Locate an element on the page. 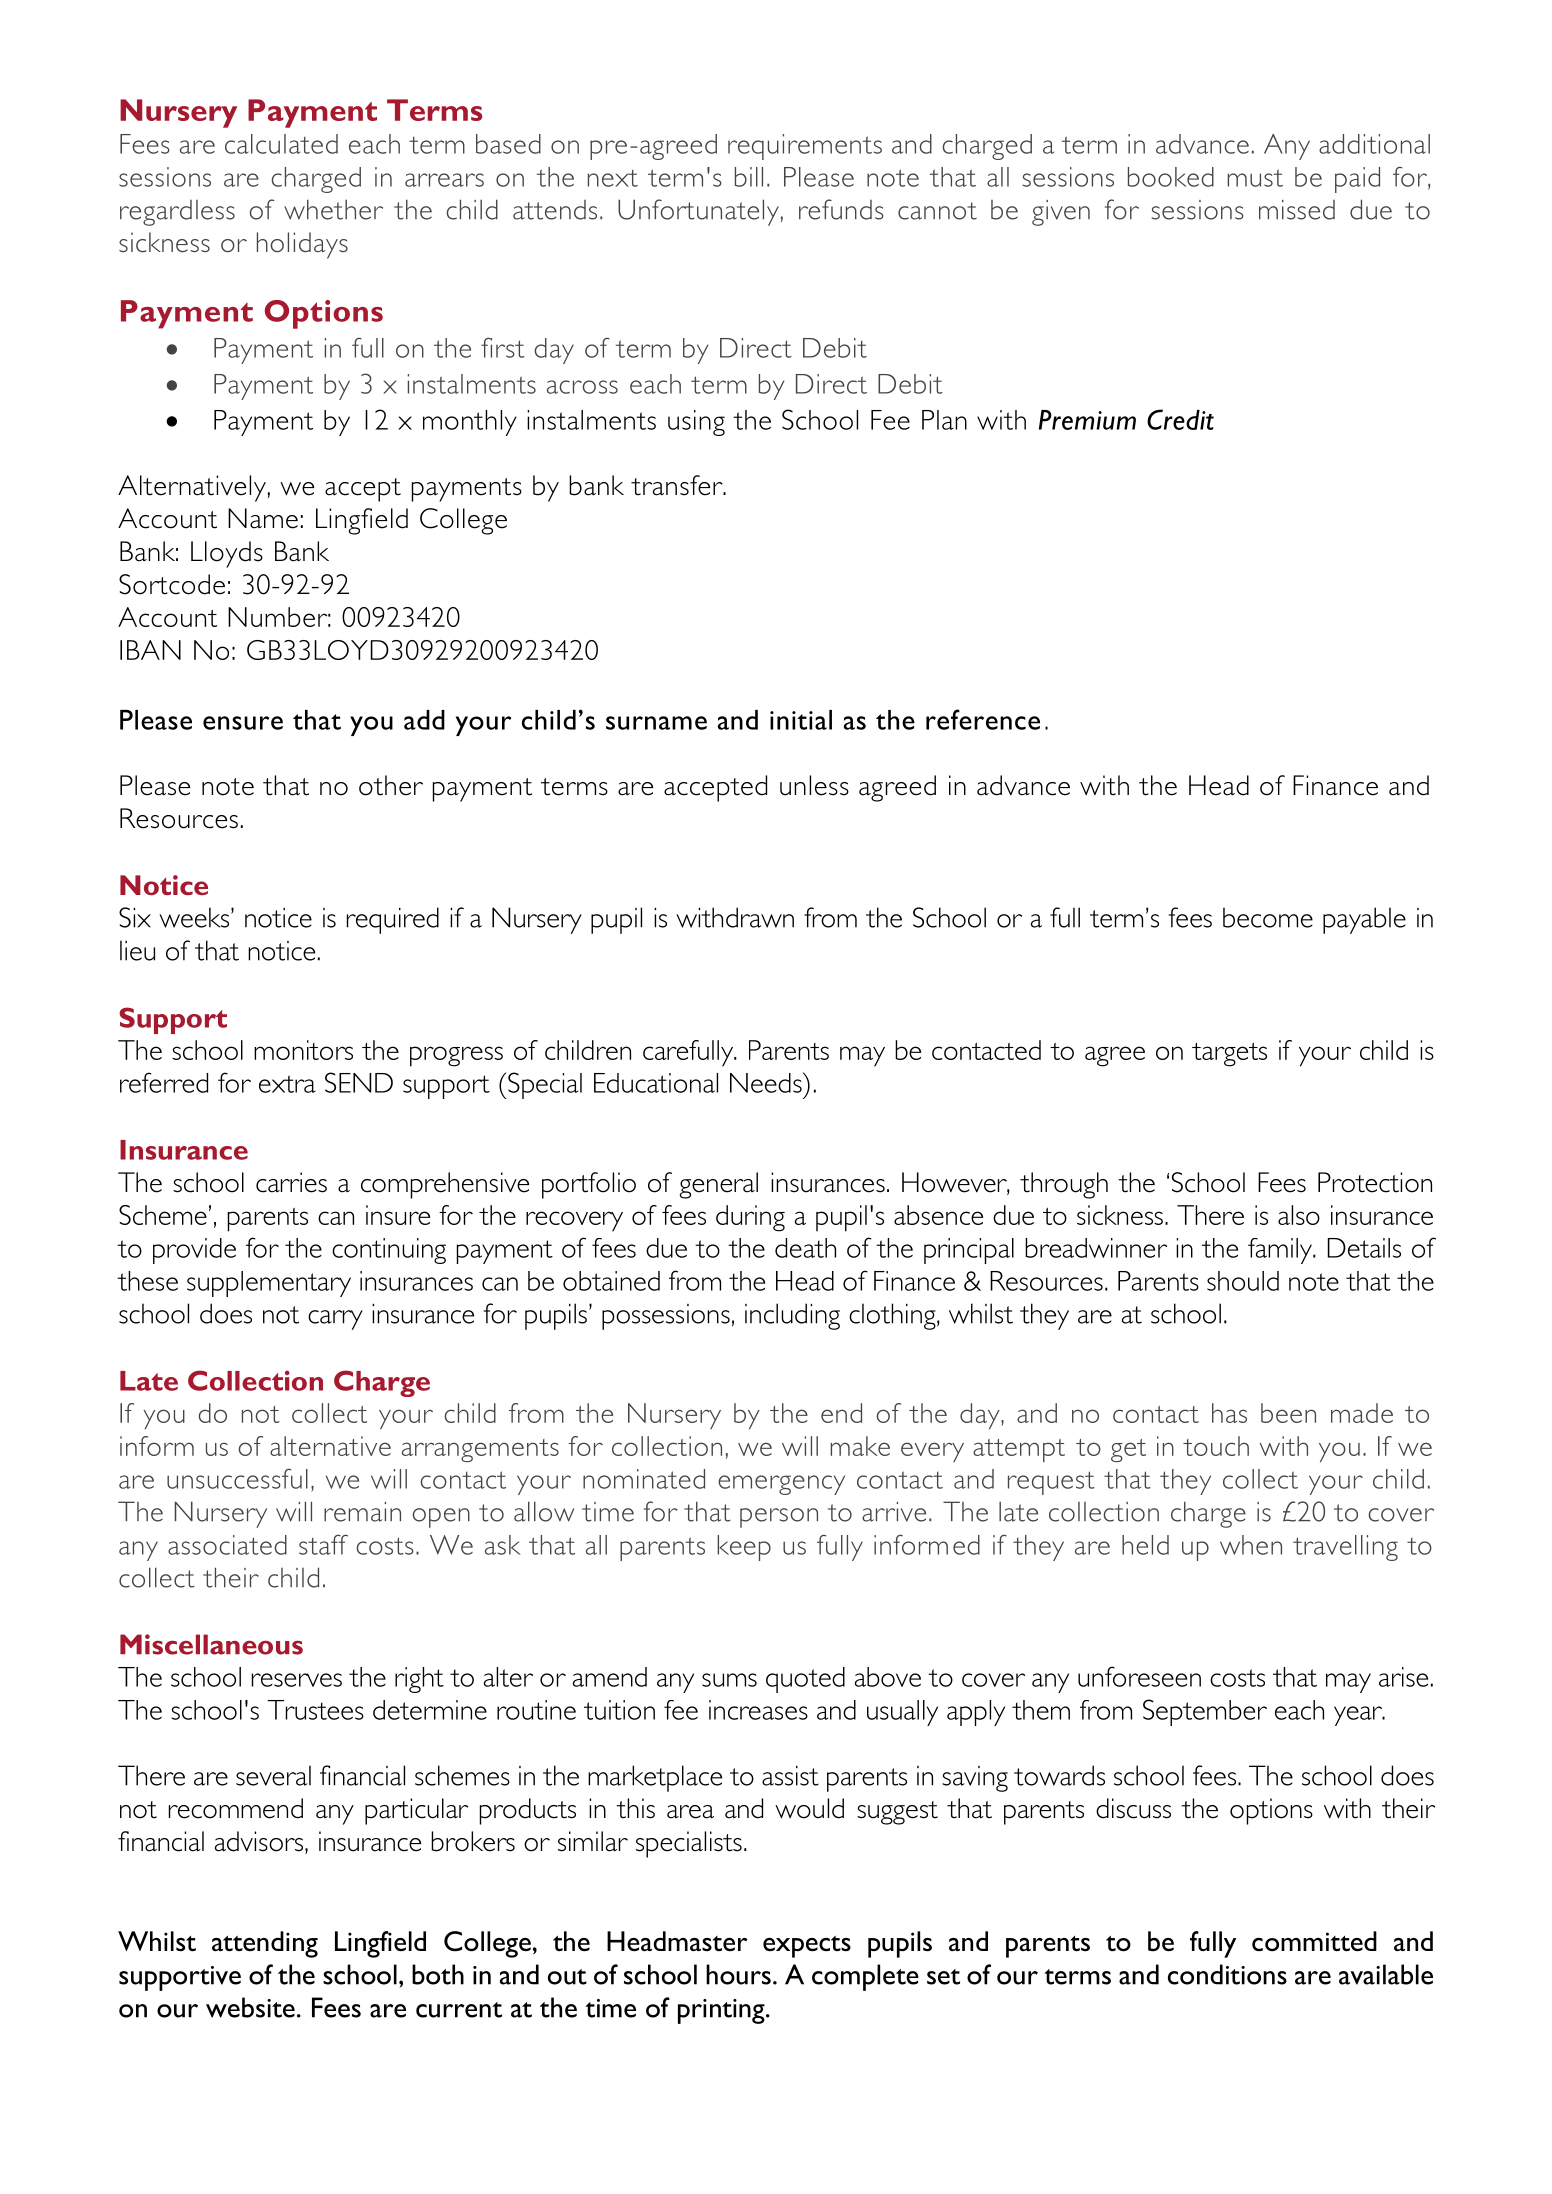 Image resolution: width=1552 pixels, height=2194 pixels. supplementary is located at coordinates (269, 1284).
